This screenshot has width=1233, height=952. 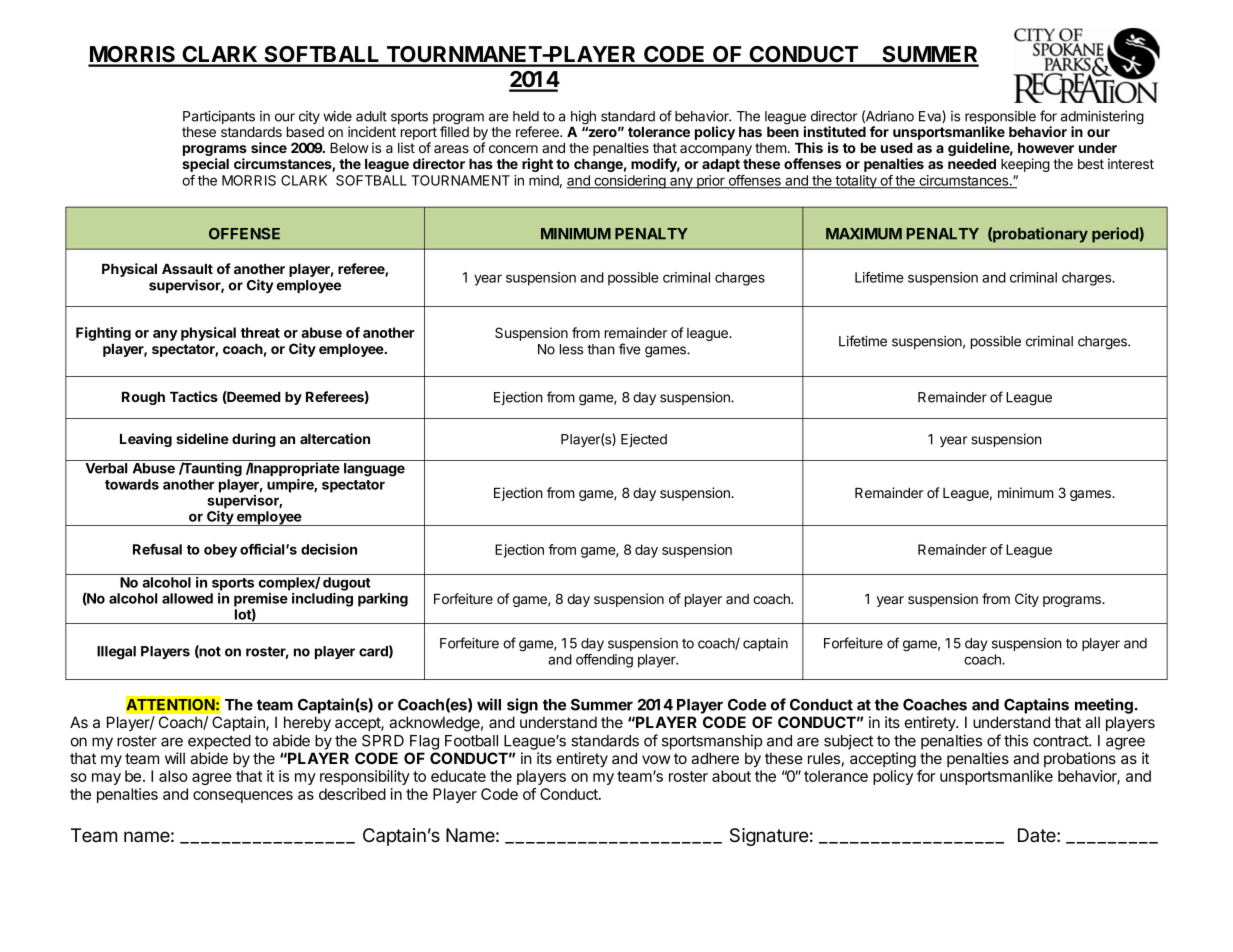 I want to click on threat, so click(x=260, y=332).
